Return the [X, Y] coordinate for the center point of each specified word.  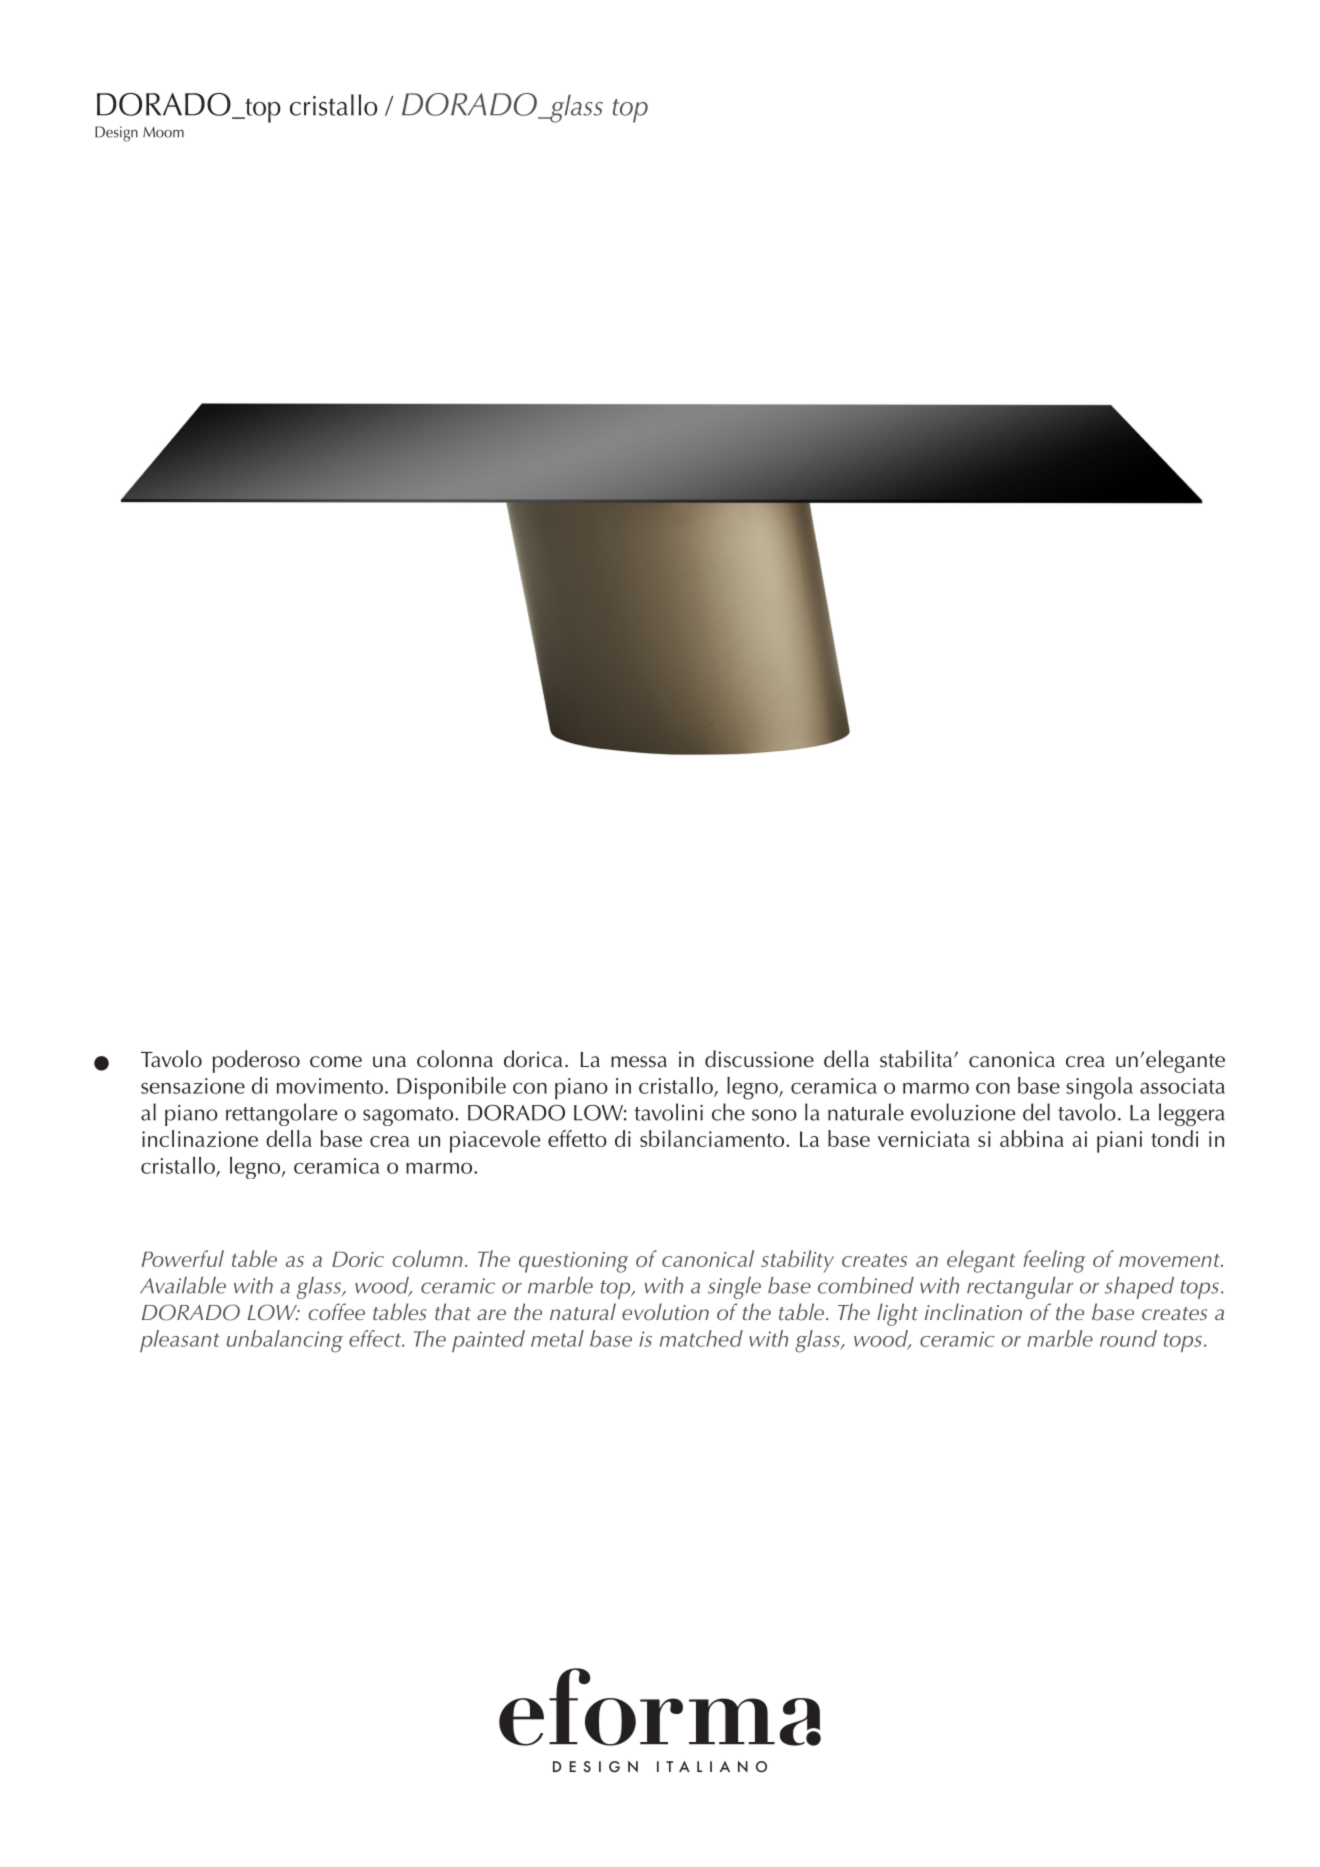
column [427, 1258]
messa [639, 1062]
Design [116, 134]
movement [1170, 1260]
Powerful [183, 1258]
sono [774, 1115]
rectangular [1020, 1288]
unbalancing [285, 1341]
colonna [455, 1059]
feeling [1054, 1261]
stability [797, 1261]
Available [183, 1285]
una [389, 1061]
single [734, 1288]
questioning [573, 1262]
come [336, 1062]
